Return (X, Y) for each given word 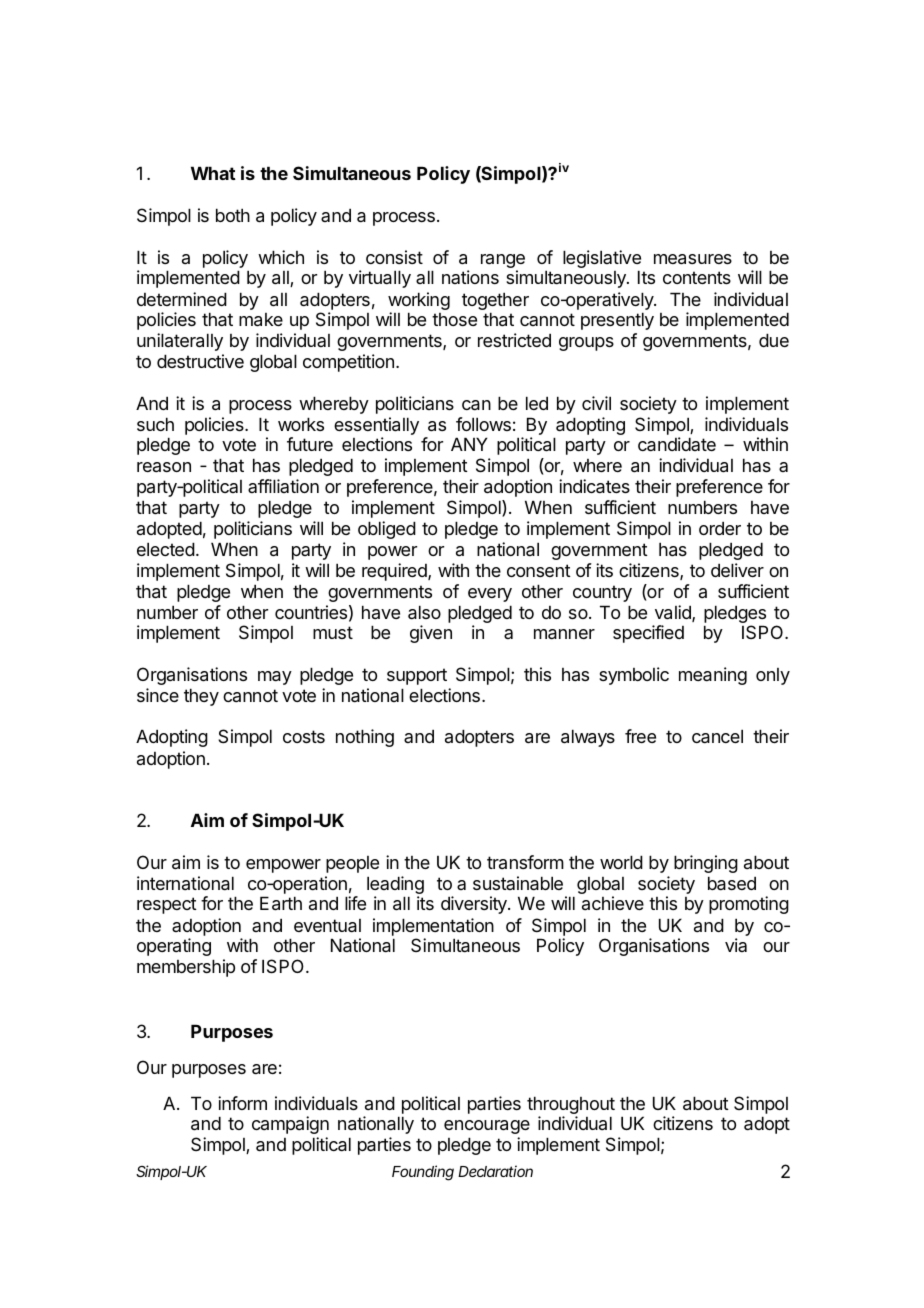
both (233, 215)
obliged (387, 530)
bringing (706, 864)
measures (693, 259)
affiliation (283, 486)
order (720, 528)
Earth (281, 903)
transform (525, 862)
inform (242, 1103)
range (503, 262)
